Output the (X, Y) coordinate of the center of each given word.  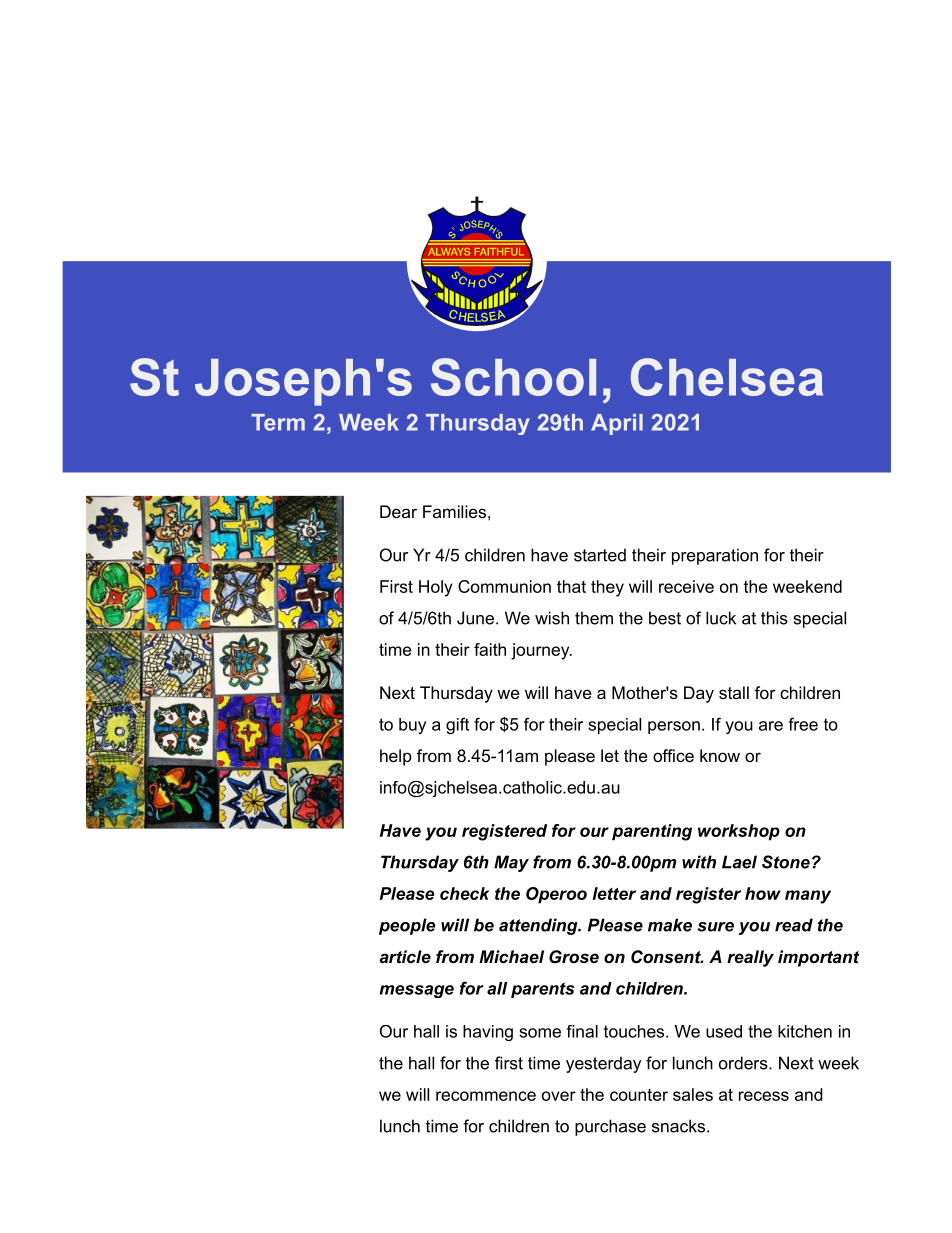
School (513, 377)
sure (715, 927)
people (407, 926)
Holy (436, 588)
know (720, 755)
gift (457, 725)
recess (764, 1096)
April (617, 424)
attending (539, 926)
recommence (486, 1096)
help (396, 757)
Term (278, 422)
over (559, 1096)
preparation (715, 556)
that (571, 586)
